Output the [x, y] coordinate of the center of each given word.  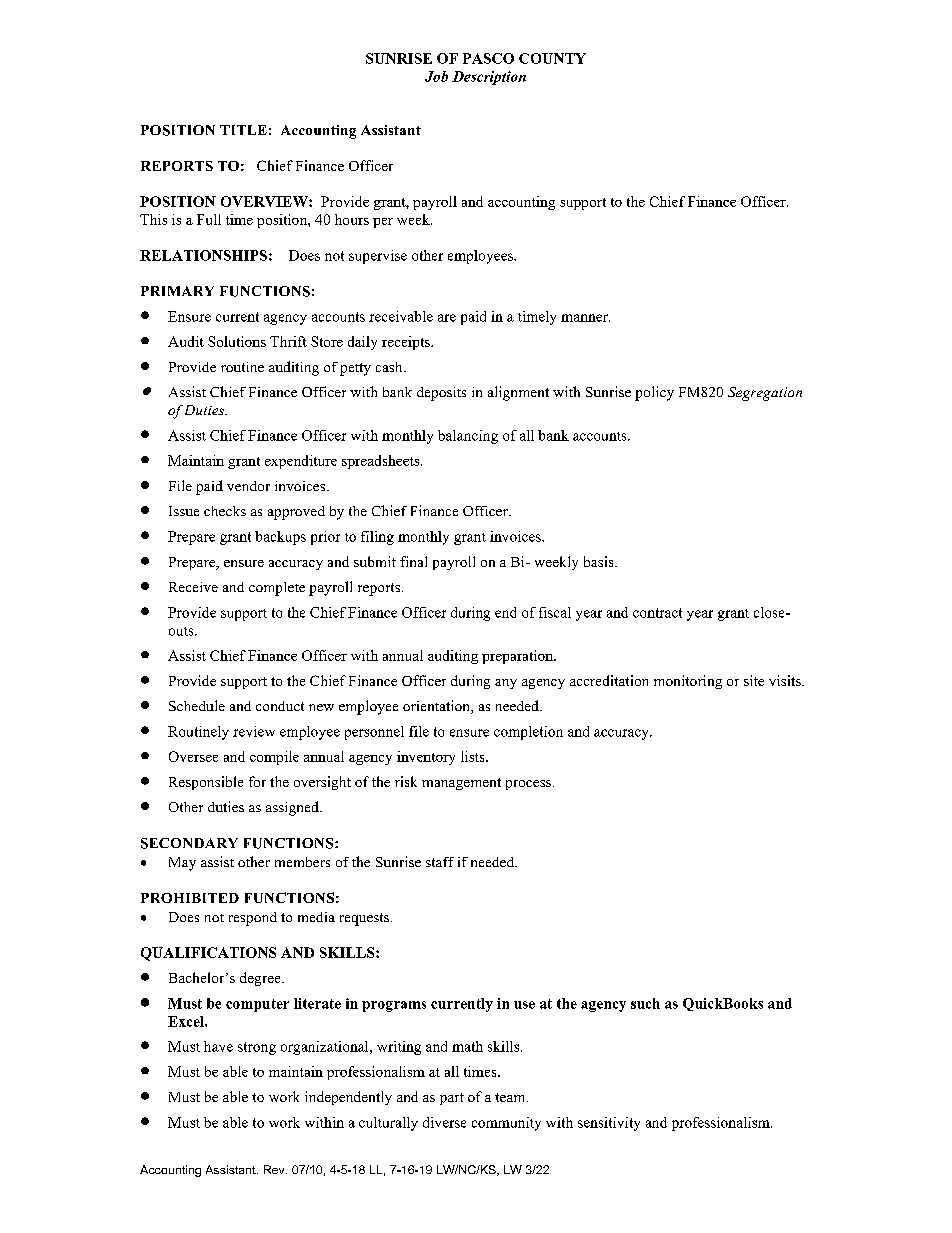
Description [489, 78]
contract [657, 613]
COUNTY [552, 58]
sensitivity [609, 1124]
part [452, 1099]
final [413, 561]
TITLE [243, 130]
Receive [193, 587]
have [218, 1046]
